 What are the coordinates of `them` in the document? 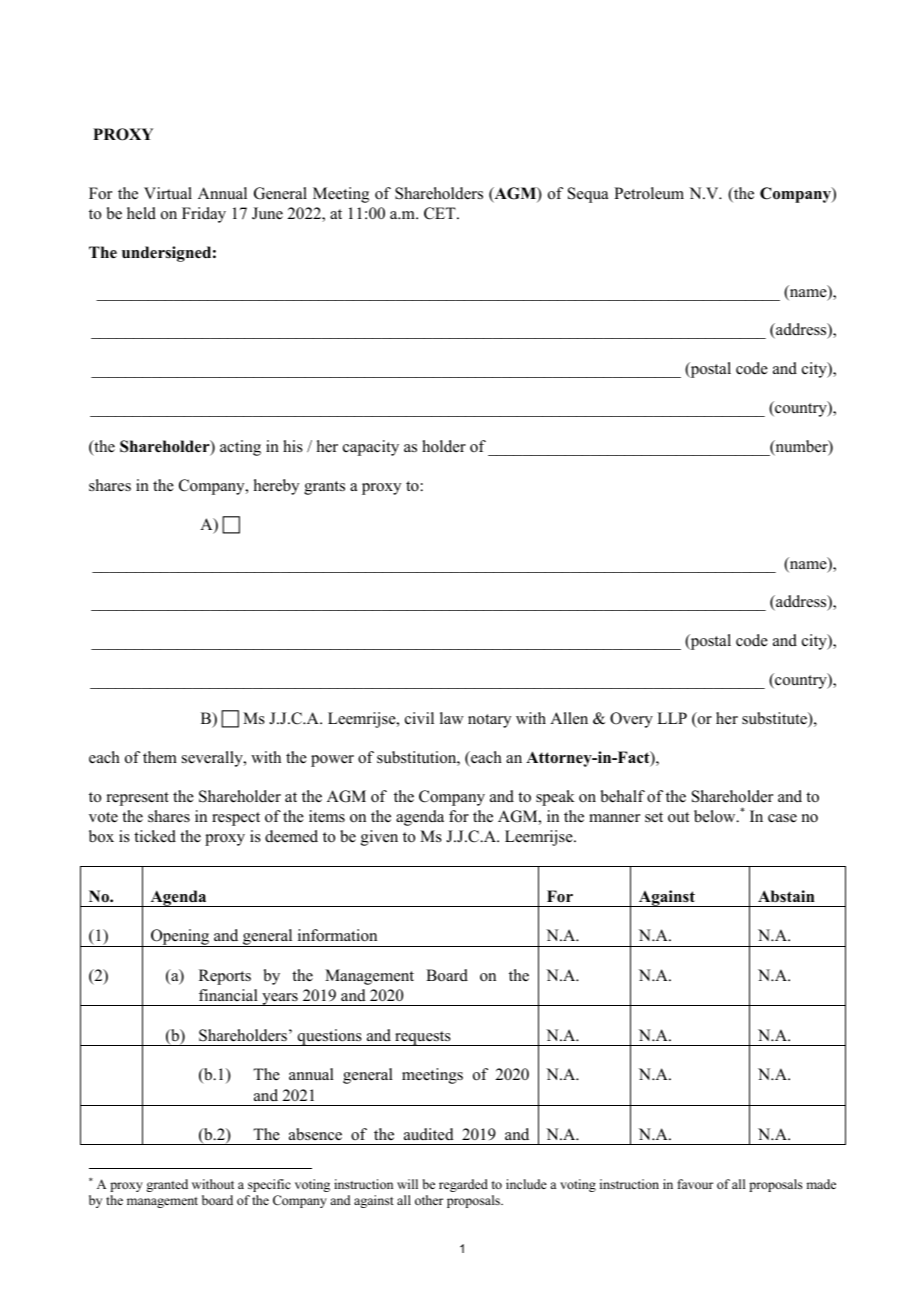 It's located at (160, 757).
